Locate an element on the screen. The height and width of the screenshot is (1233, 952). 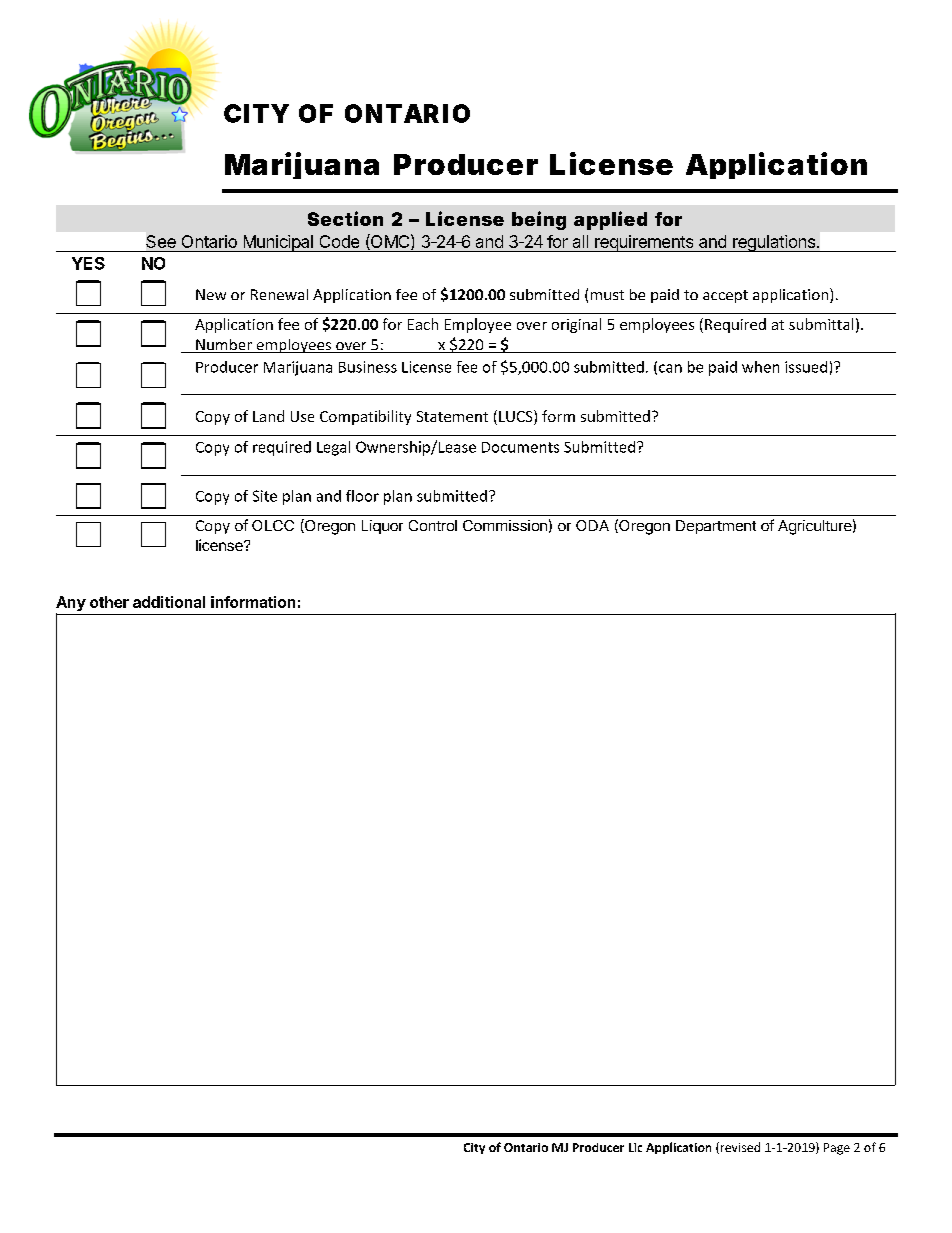
Any is located at coordinates (71, 603).
